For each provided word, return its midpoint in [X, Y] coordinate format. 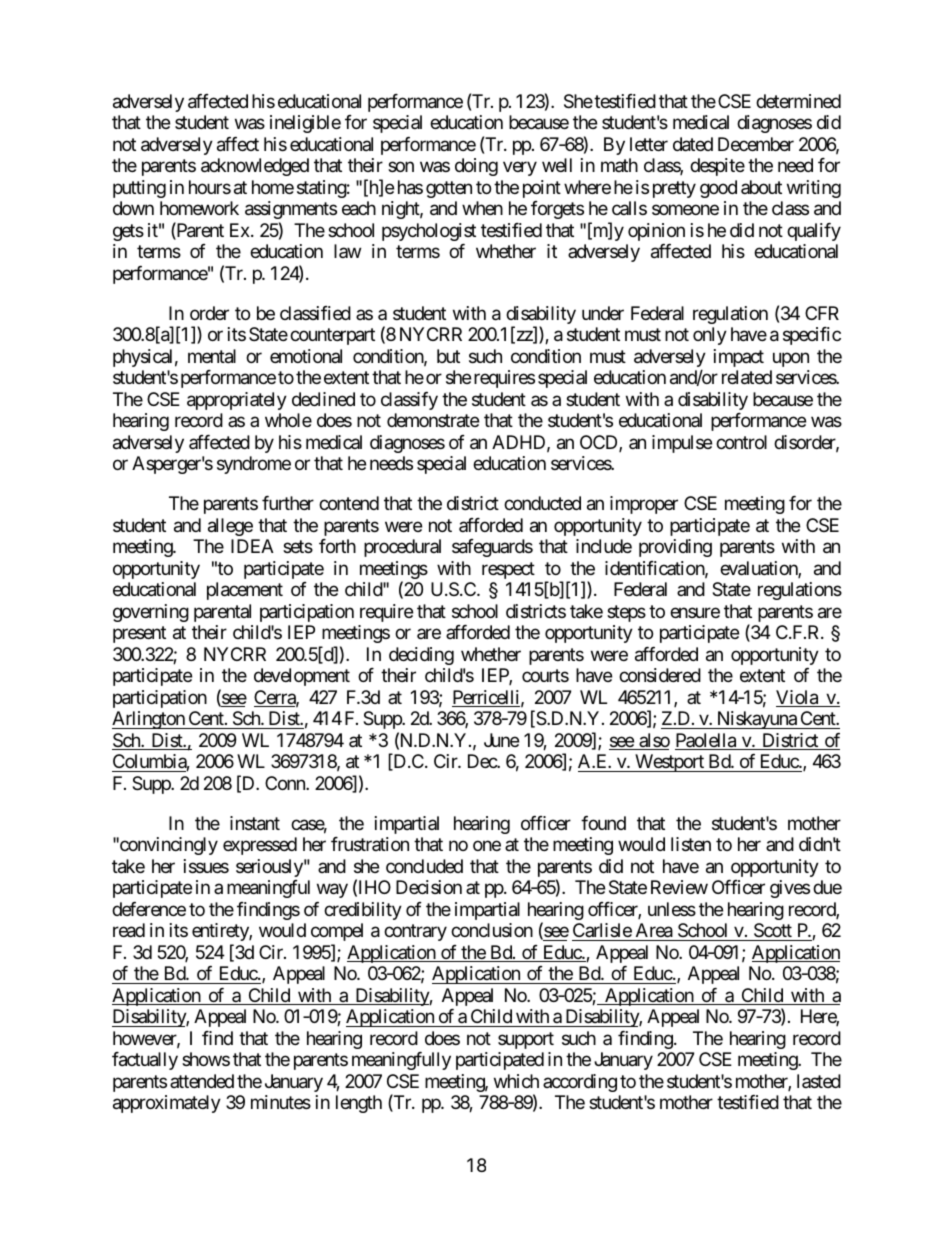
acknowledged [255, 167]
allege [230, 527]
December [756, 144]
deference [149, 909]
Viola [798, 698]
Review [679, 887]
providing [675, 548]
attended [202, 1081]
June [501, 740]
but [448, 356]
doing [476, 167]
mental [212, 356]
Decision [429, 887]
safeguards [492, 548]
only [710, 336]
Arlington [149, 720]
